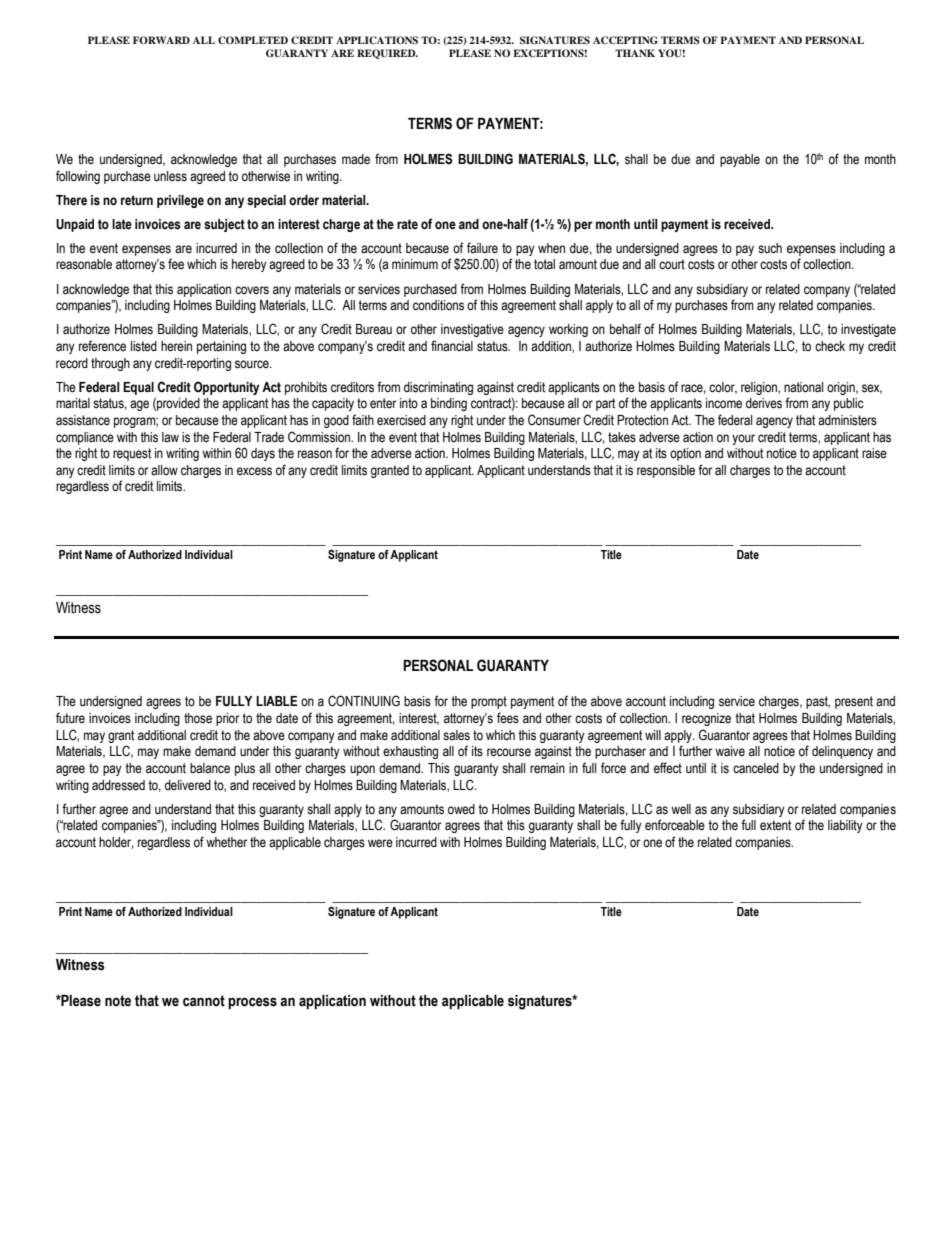 The height and width of the page is (1233, 952). I want to click on REQUIRED, so click(387, 54).
